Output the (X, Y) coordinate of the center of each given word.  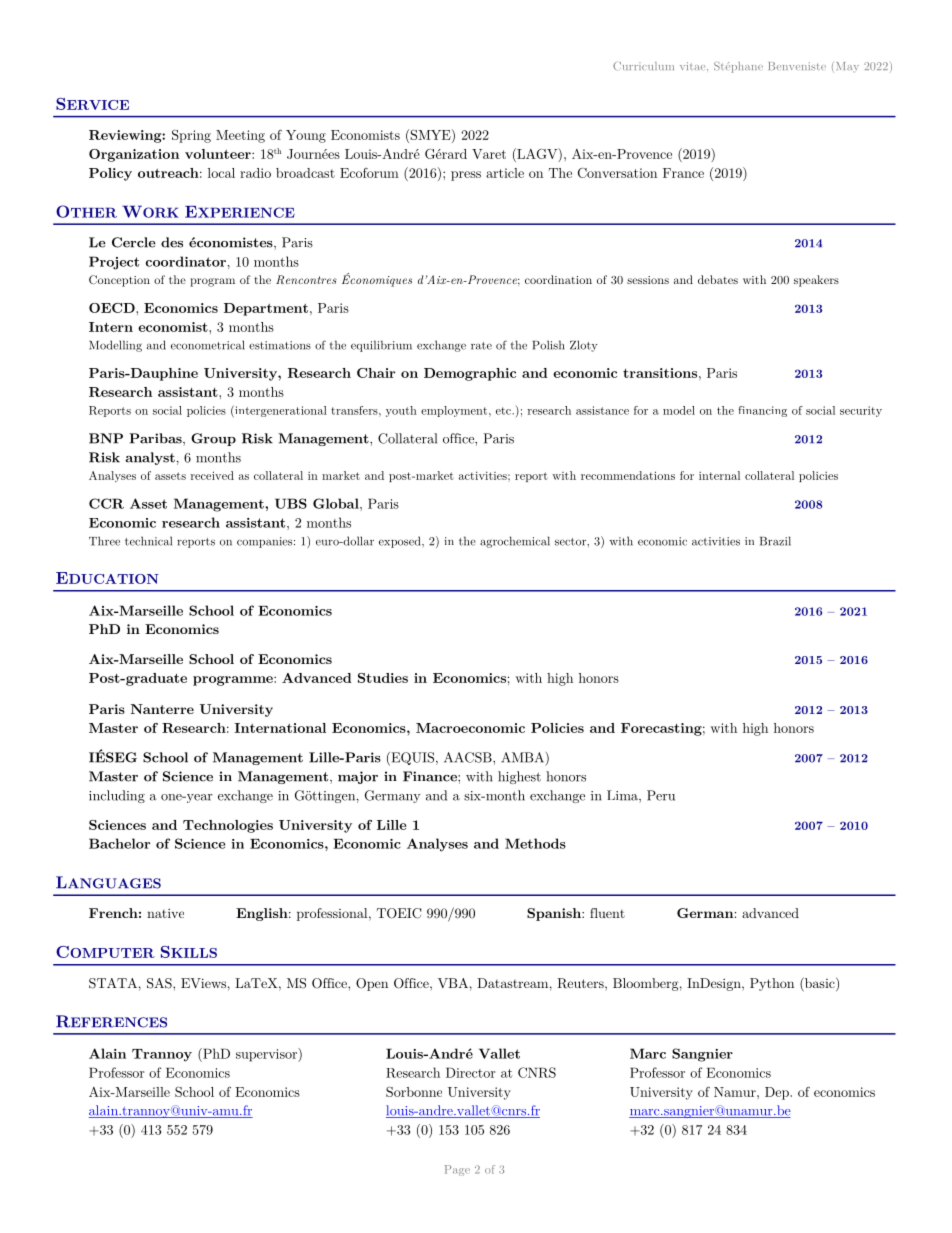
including (117, 796)
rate (481, 346)
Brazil (775, 541)
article (505, 173)
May (846, 67)
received (212, 475)
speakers (816, 281)
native (165, 913)
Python (772, 984)
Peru (661, 795)
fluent (607, 913)
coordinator (186, 261)
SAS (160, 983)
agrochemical (515, 542)
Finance (431, 776)
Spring (191, 136)
